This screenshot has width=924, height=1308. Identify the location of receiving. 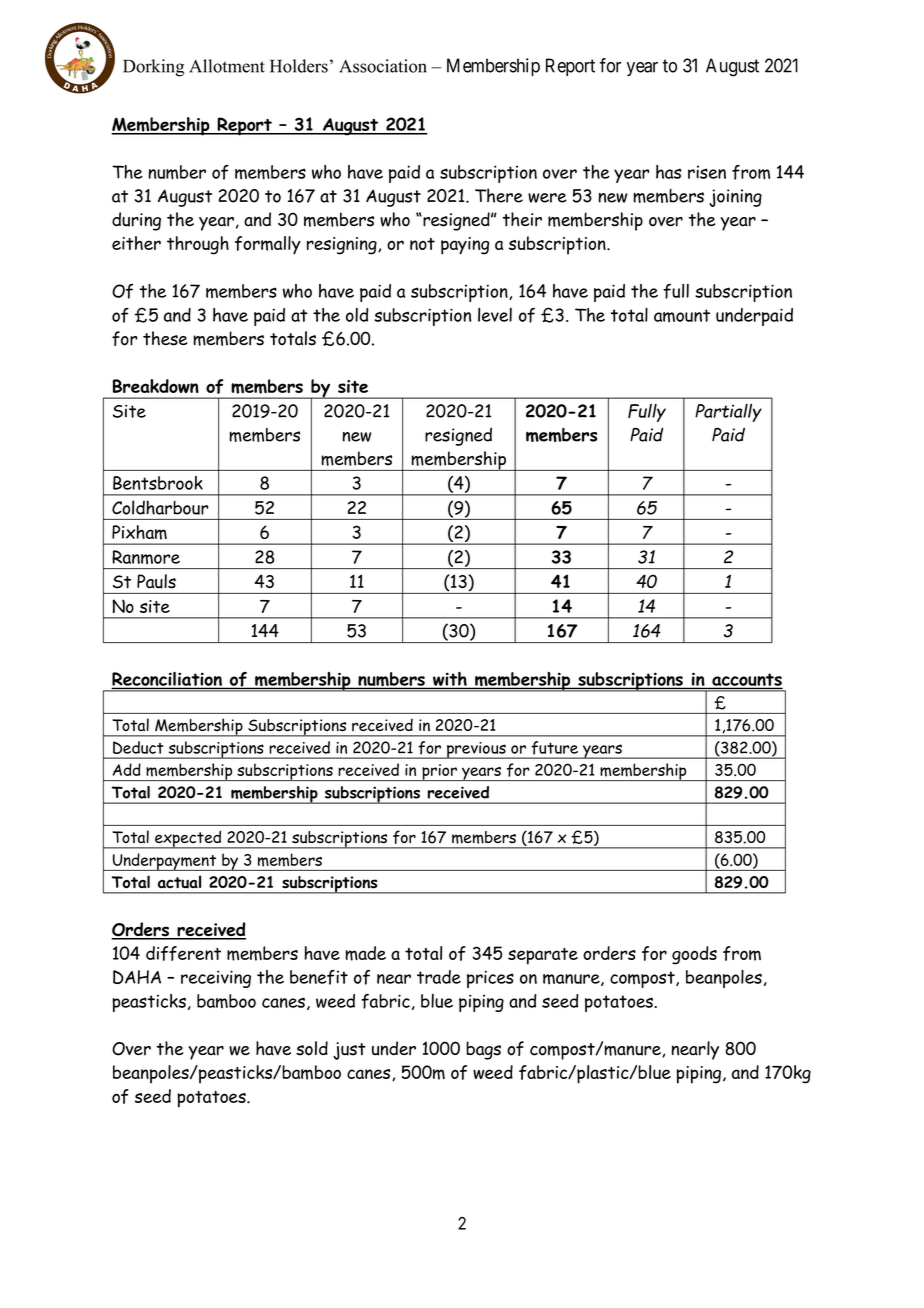
(216, 979).
